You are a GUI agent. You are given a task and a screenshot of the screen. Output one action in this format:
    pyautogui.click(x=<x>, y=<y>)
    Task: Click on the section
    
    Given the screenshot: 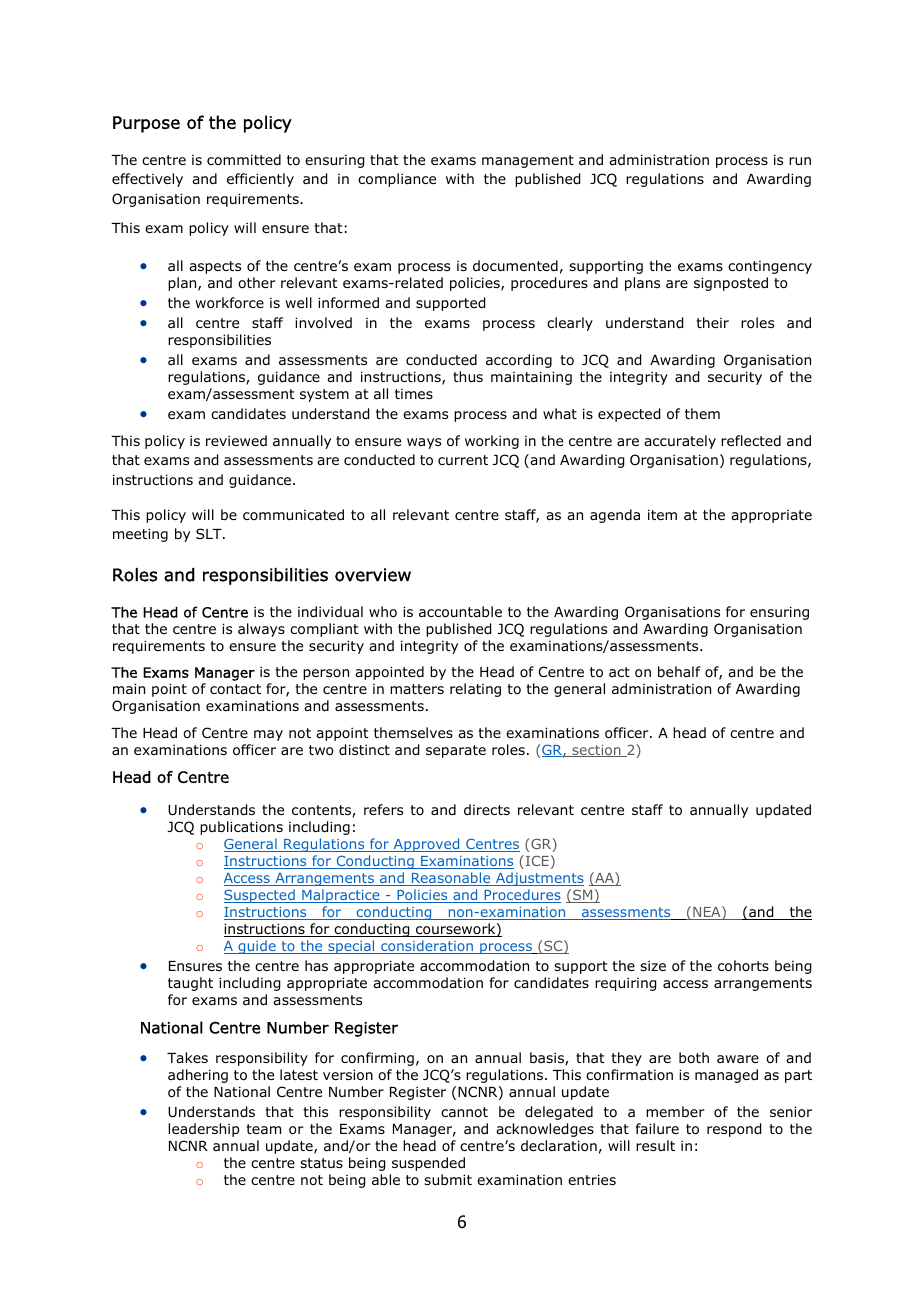 What is the action you would take?
    pyautogui.click(x=596, y=751)
